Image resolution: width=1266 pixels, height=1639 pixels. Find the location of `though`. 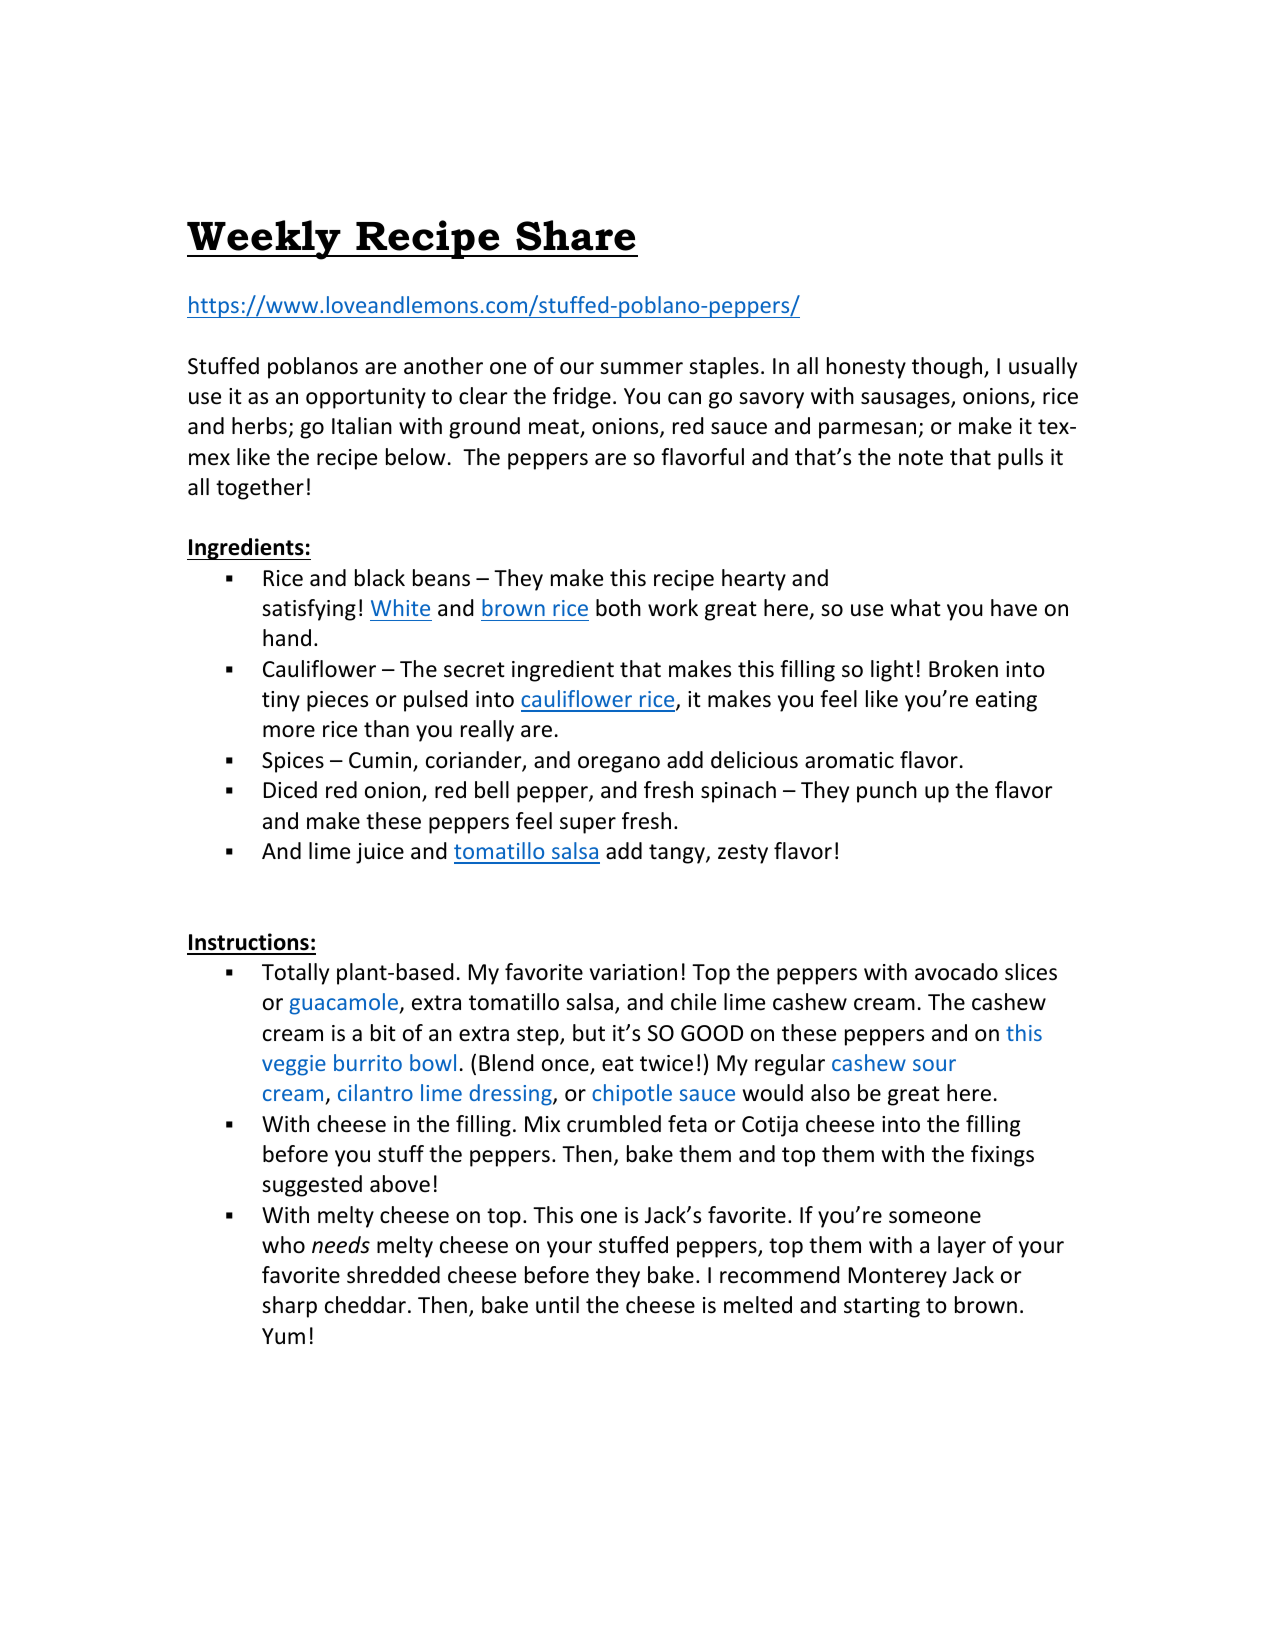

though is located at coordinates (948, 368).
